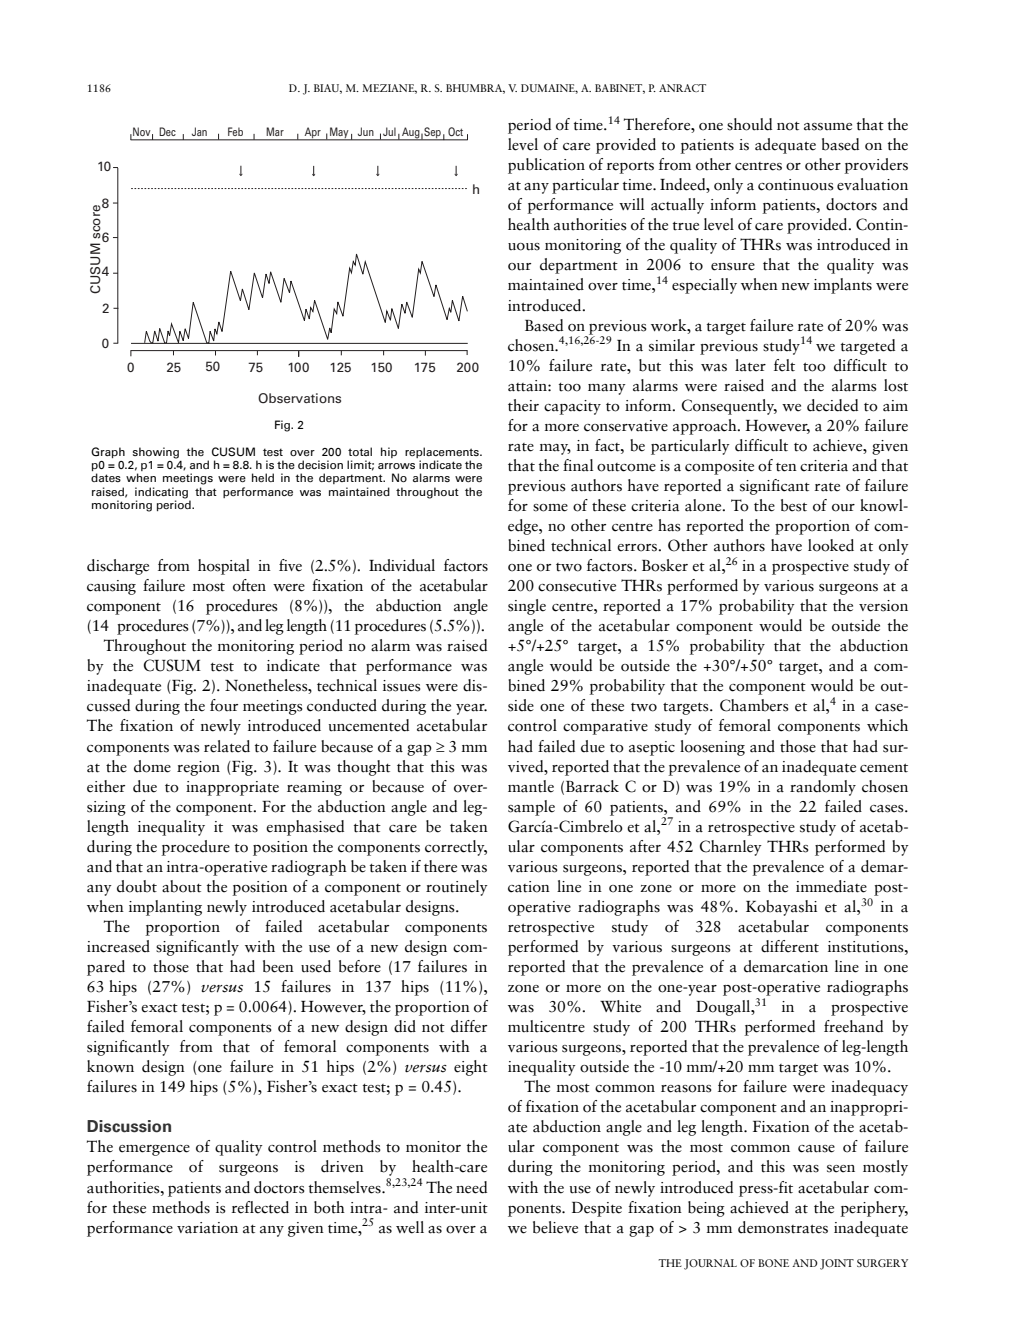 Image resolution: width=1022 pixels, height=1323 pixels. Describe the element at coordinates (207, 1228) in the screenshot. I see `variation` at that location.
